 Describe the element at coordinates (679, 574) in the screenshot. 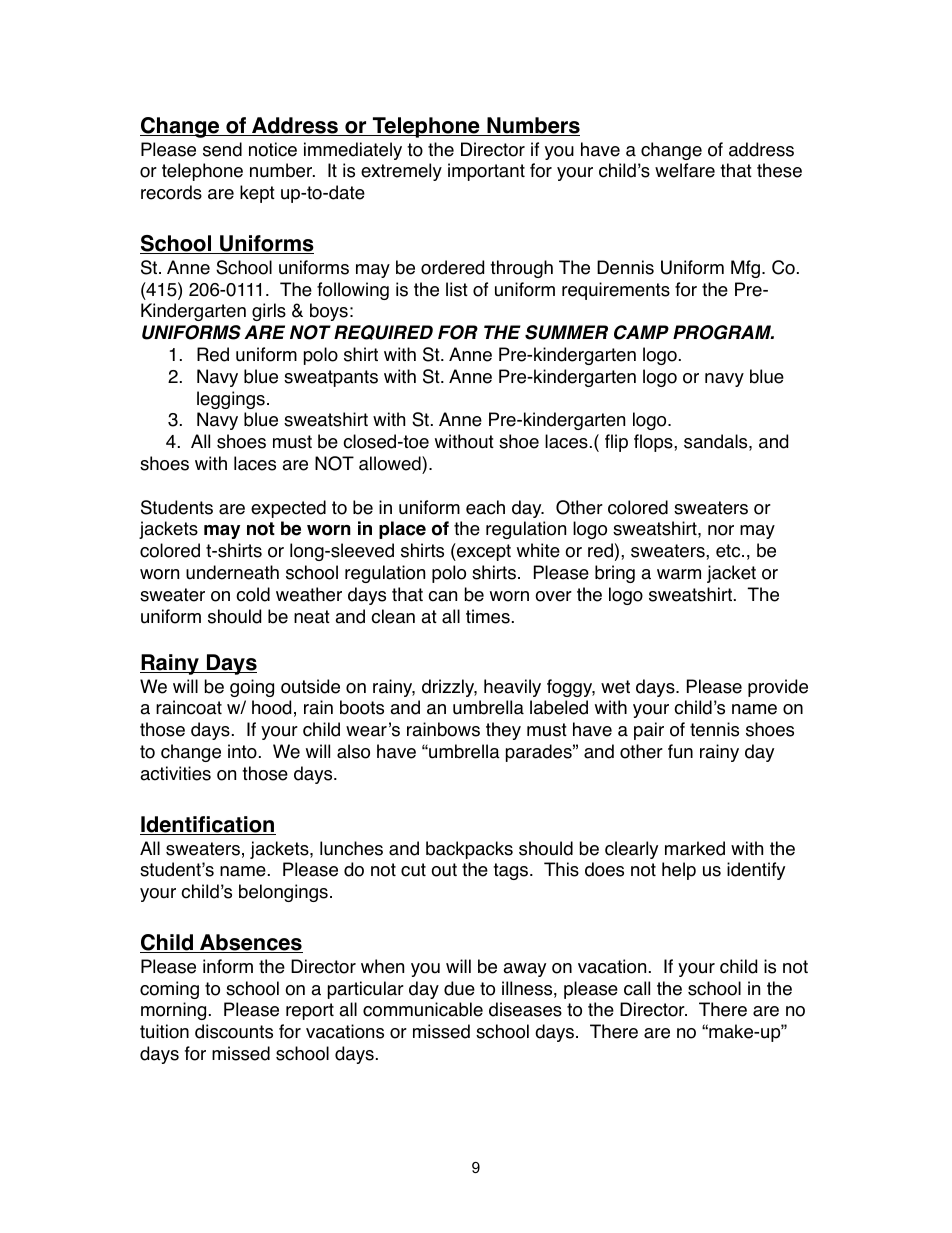

I see `warm` at that location.
